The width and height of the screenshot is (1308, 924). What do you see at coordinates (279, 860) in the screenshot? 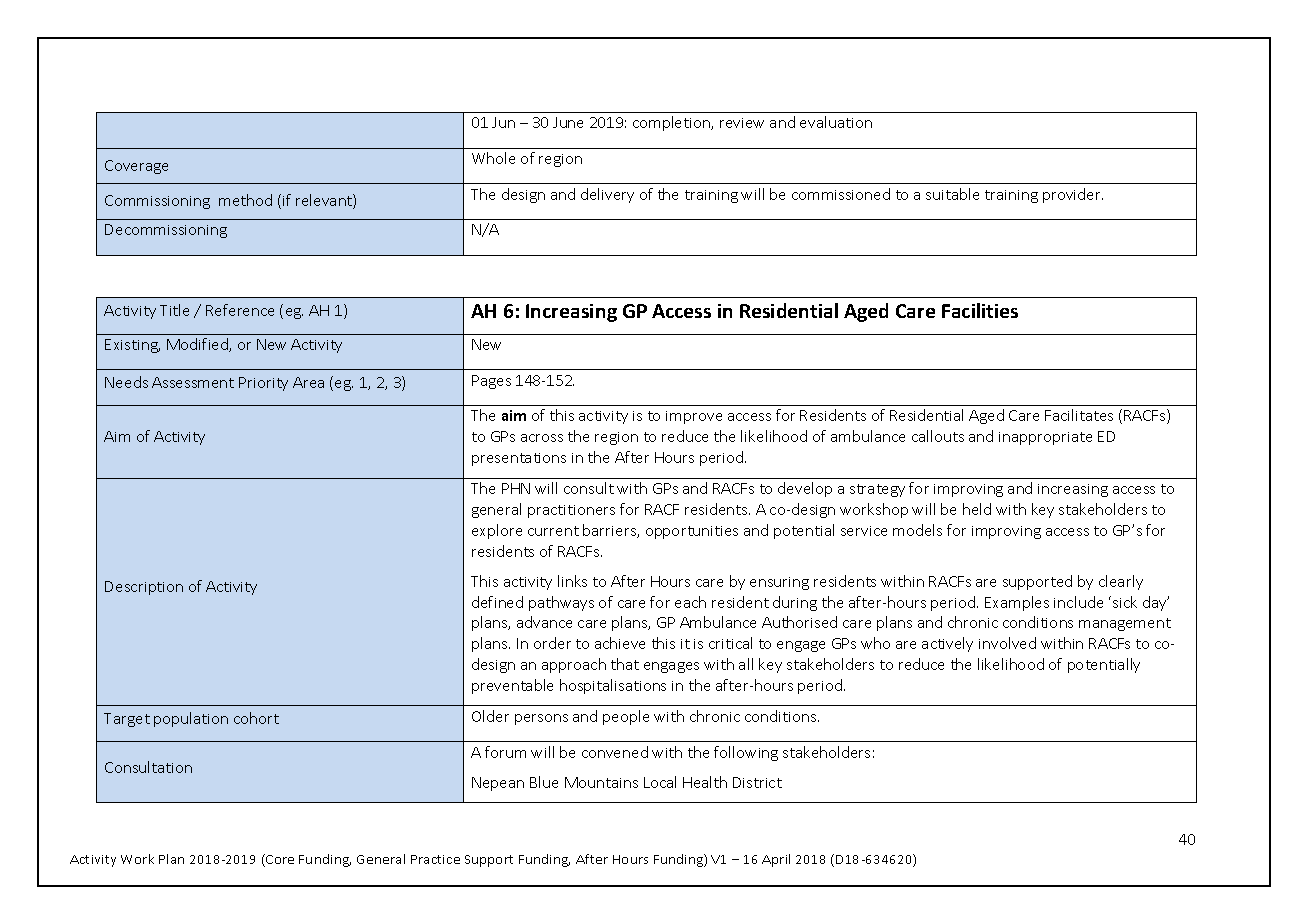
I see `Core` at bounding box center [279, 860].
